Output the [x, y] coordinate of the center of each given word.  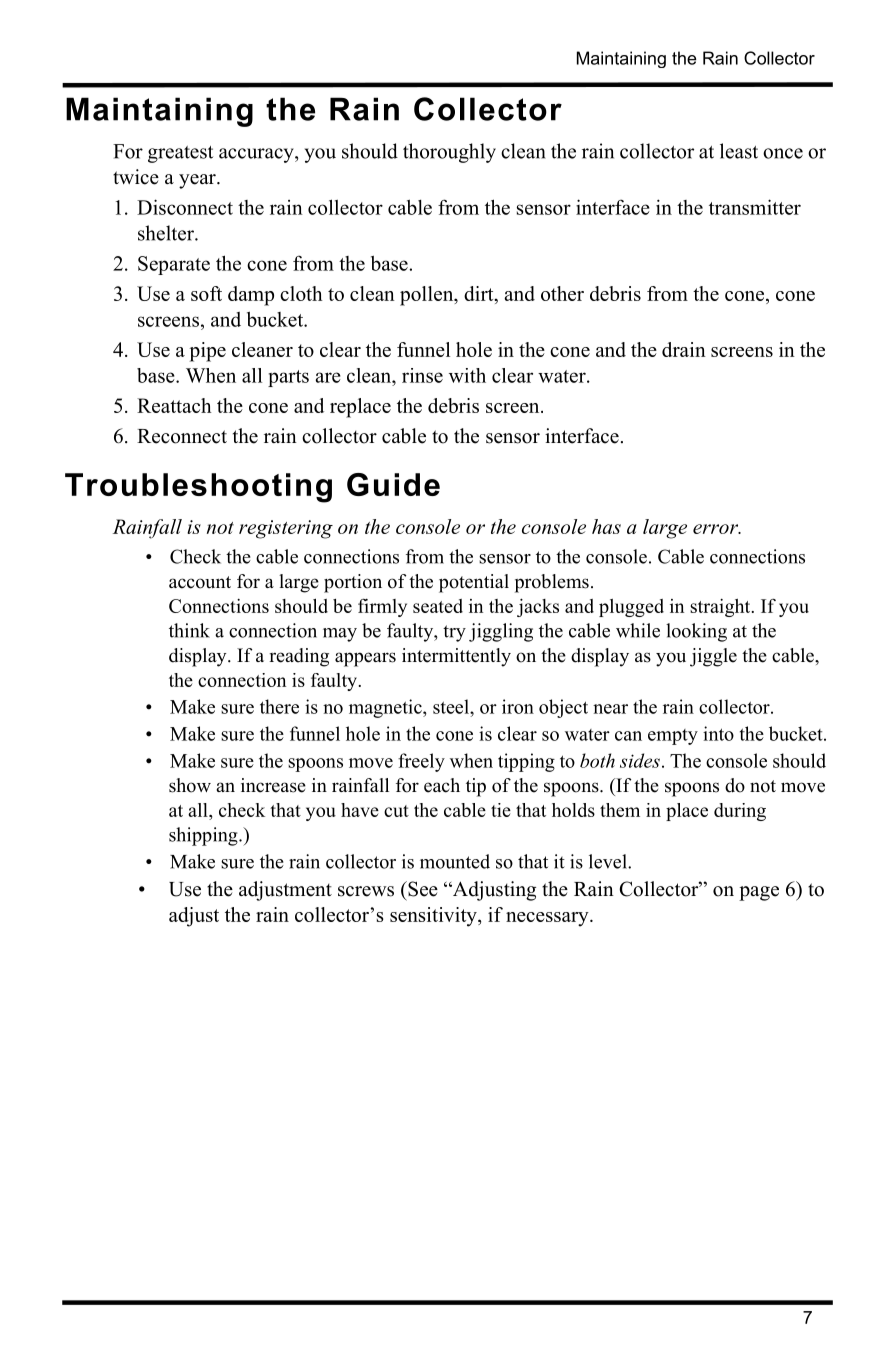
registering [286, 529]
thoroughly [449, 153]
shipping [204, 836]
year [198, 181]
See [422, 889]
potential [474, 583]
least [739, 151]
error [716, 529]
